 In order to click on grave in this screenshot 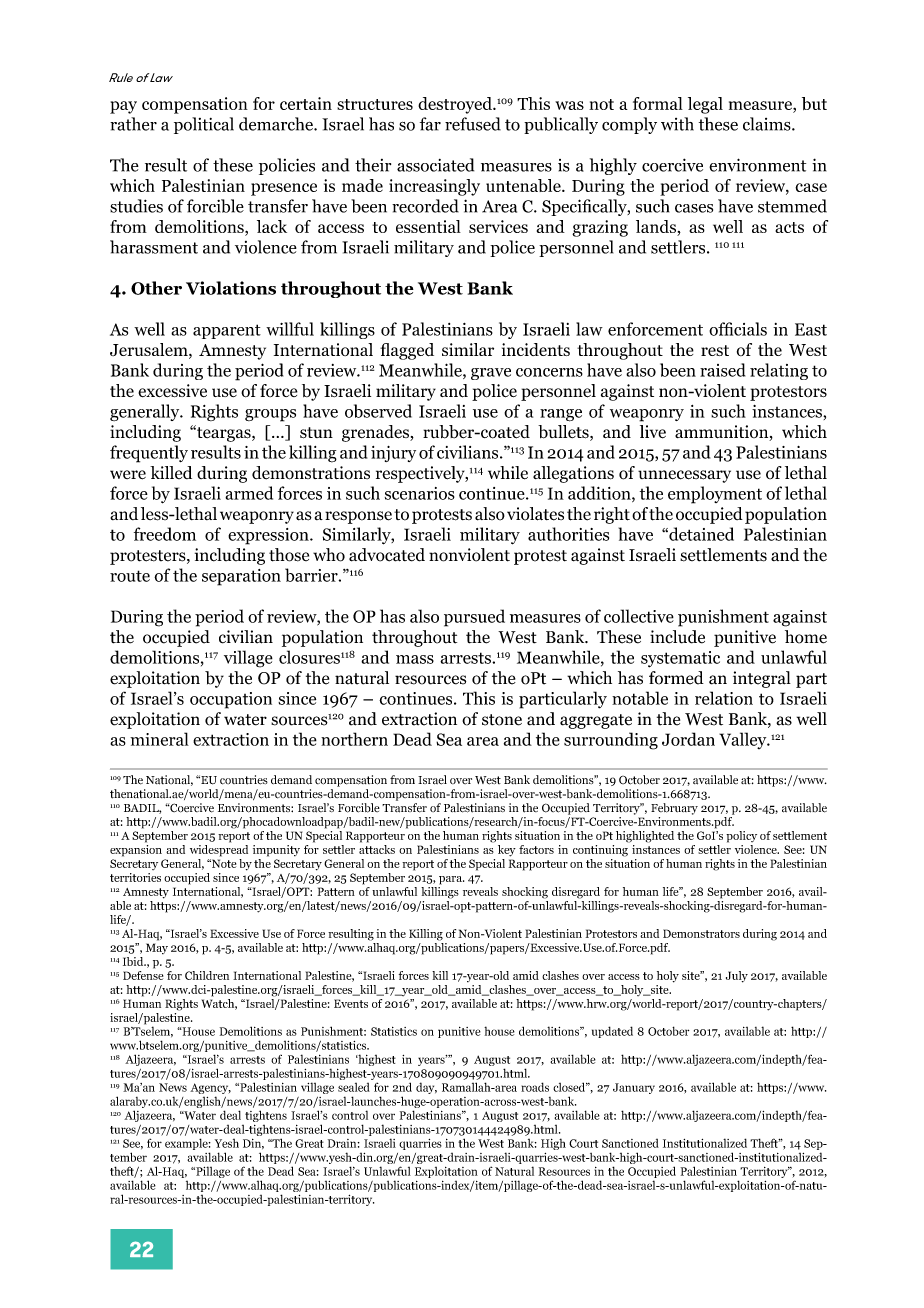, I will do `click(491, 374)`.
